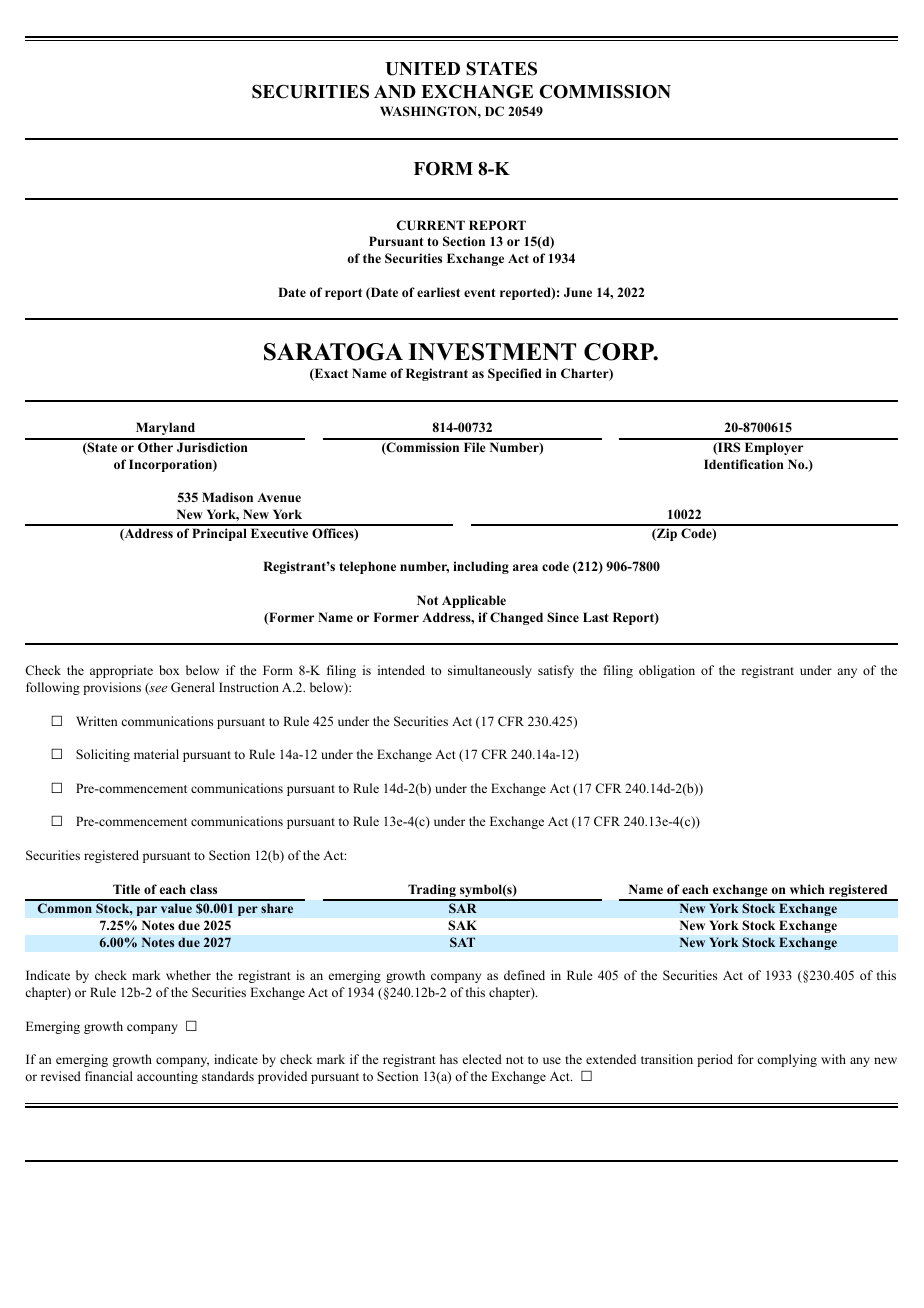 Image resolution: width=924 pixels, height=1308 pixels. What do you see at coordinates (167, 1077) in the image?
I see `accounting` at bounding box center [167, 1077].
